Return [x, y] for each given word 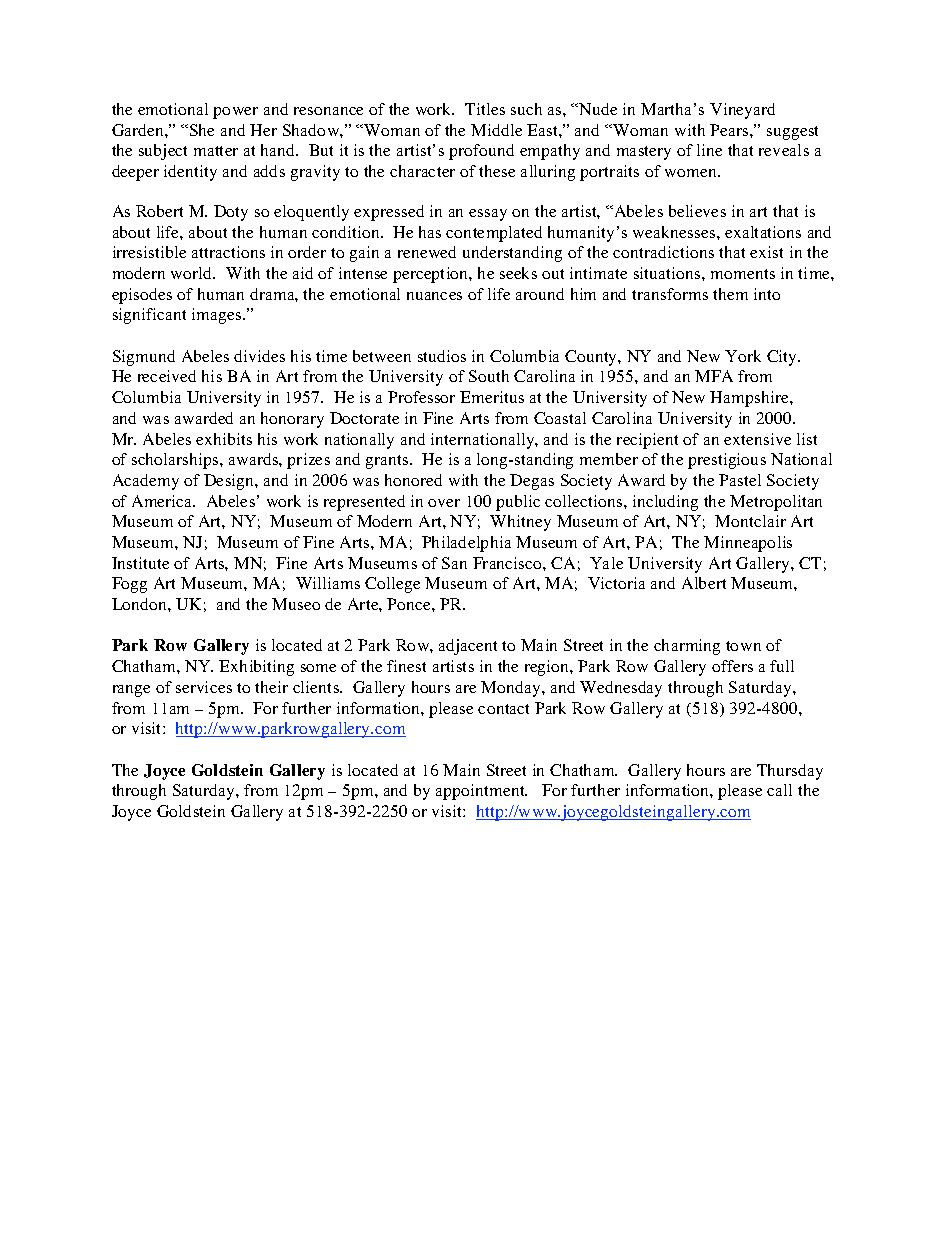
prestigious [727, 461]
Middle [496, 130]
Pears [730, 130]
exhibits [224, 439]
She [202, 130]
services [204, 687]
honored [413, 480]
